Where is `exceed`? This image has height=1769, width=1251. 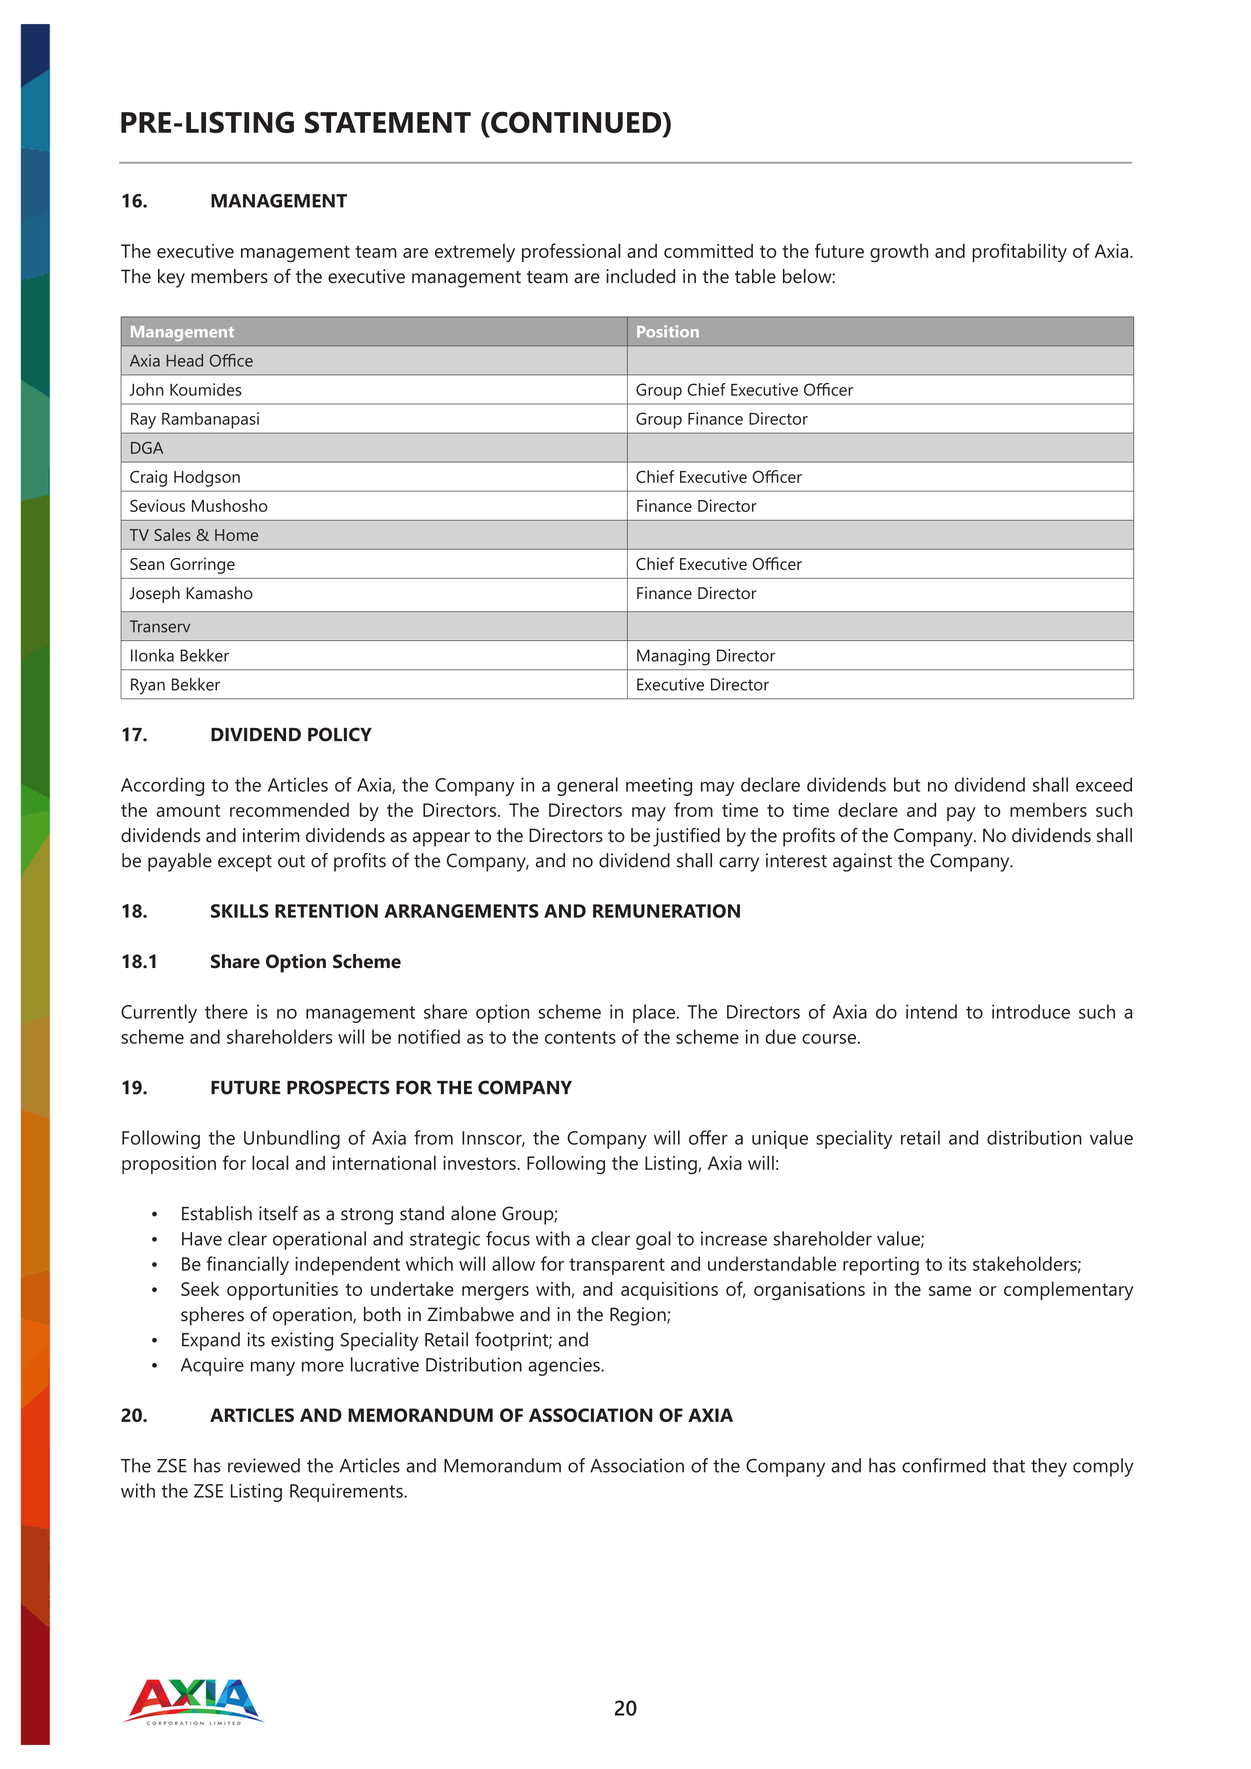 exceed is located at coordinates (1104, 784).
